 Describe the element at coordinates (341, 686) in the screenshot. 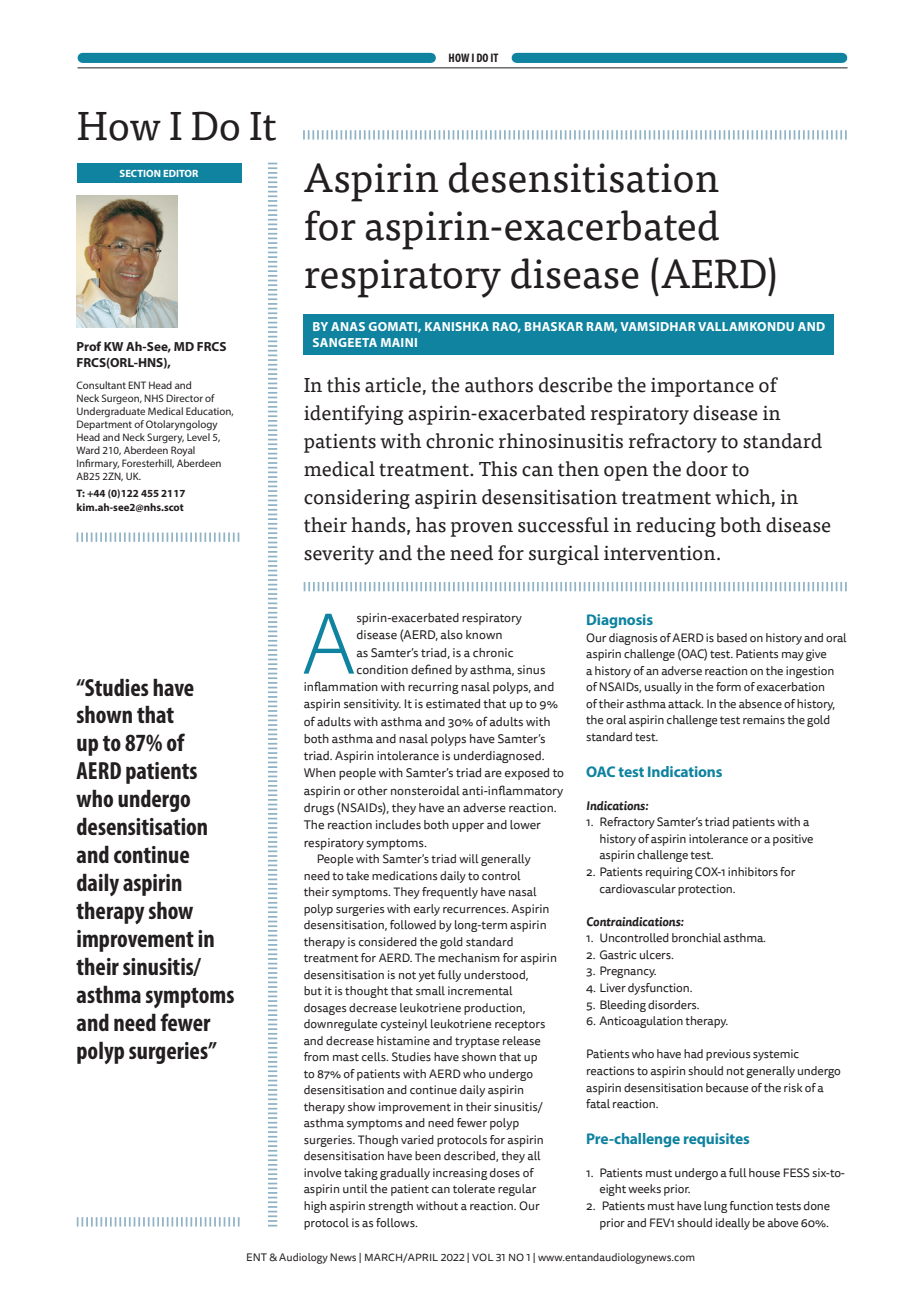

I see `inflammation` at that location.
